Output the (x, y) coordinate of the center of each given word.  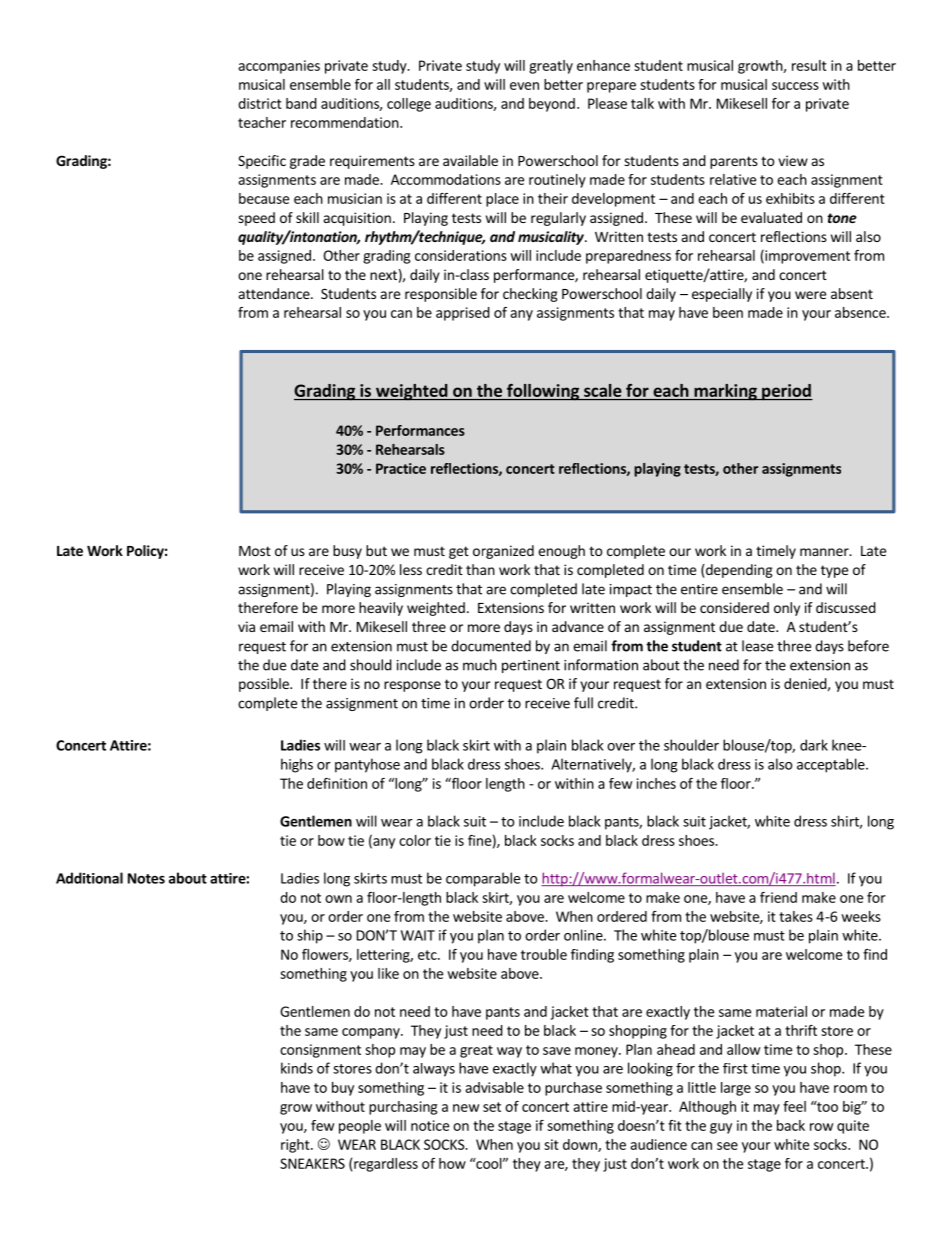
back (791, 1125)
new (466, 1108)
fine (479, 840)
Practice (401, 468)
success (795, 86)
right (296, 1146)
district (260, 103)
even (524, 86)
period (786, 392)
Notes (146, 878)
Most (255, 551)
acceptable (832, 765)
